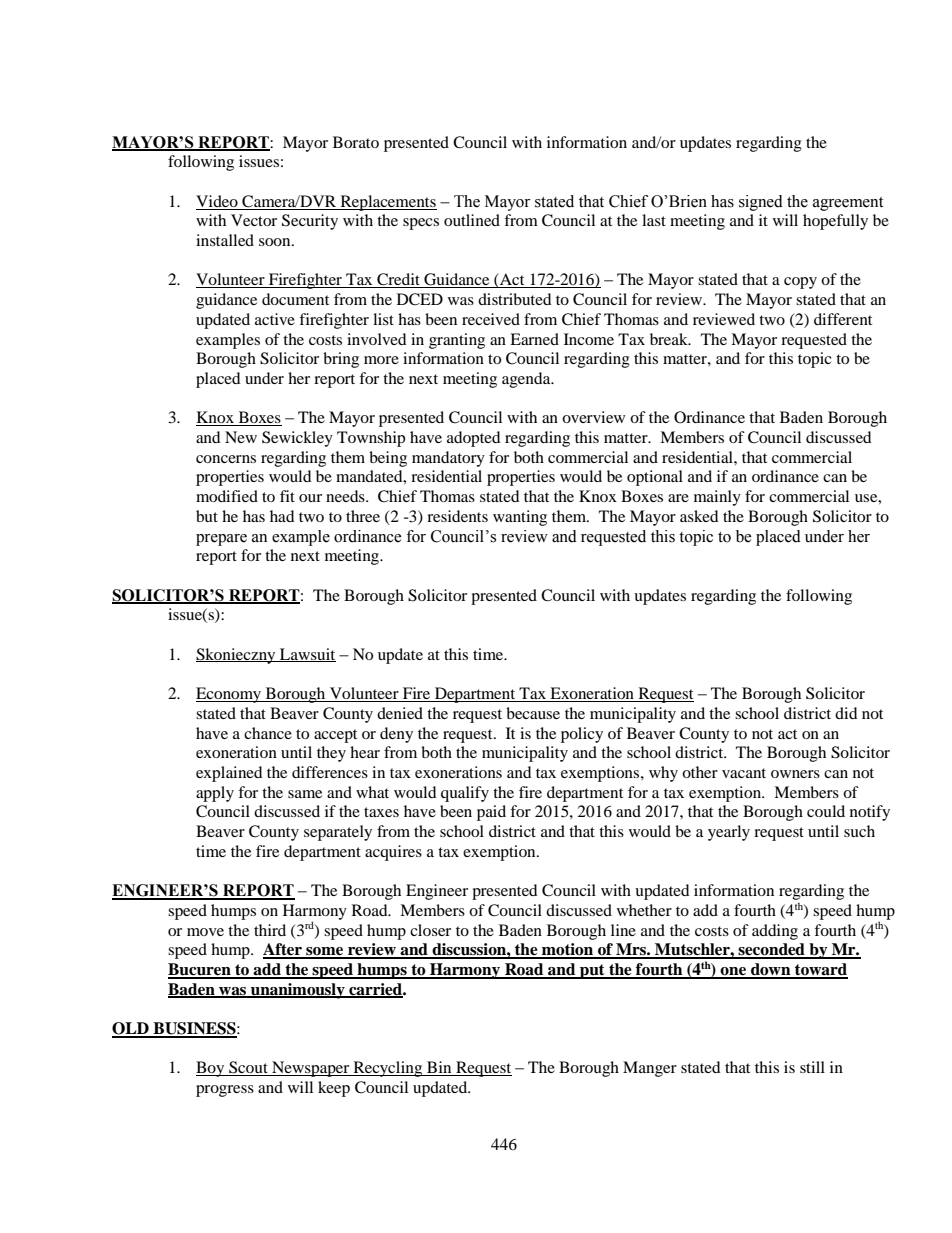 This screenshot has height=1233, width=952. Describe the element at coordinates (439, 1068) in the screenshot. I see `Bin` at that location.
